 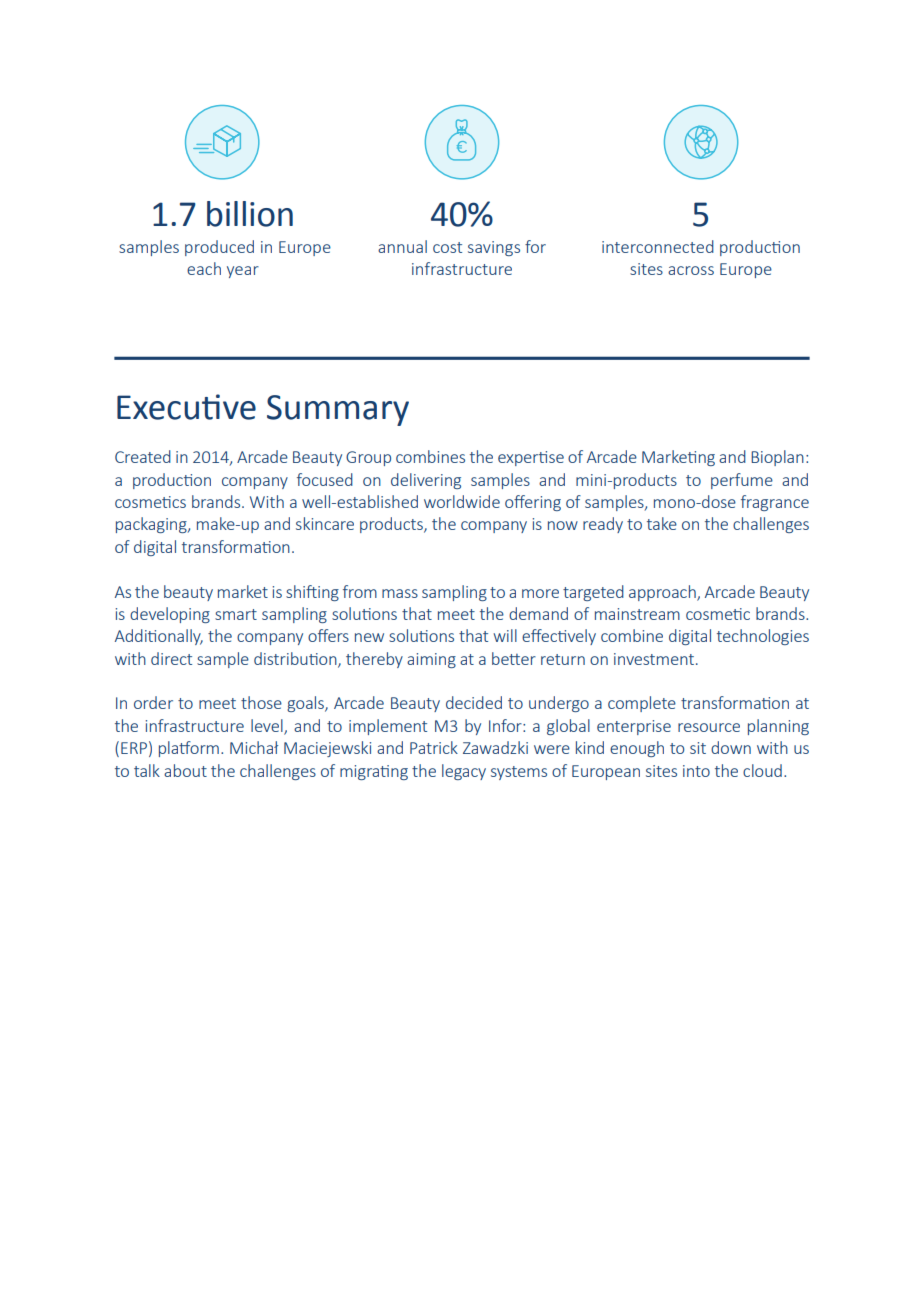 I want to click on cost, so click(x=447, y=247).
